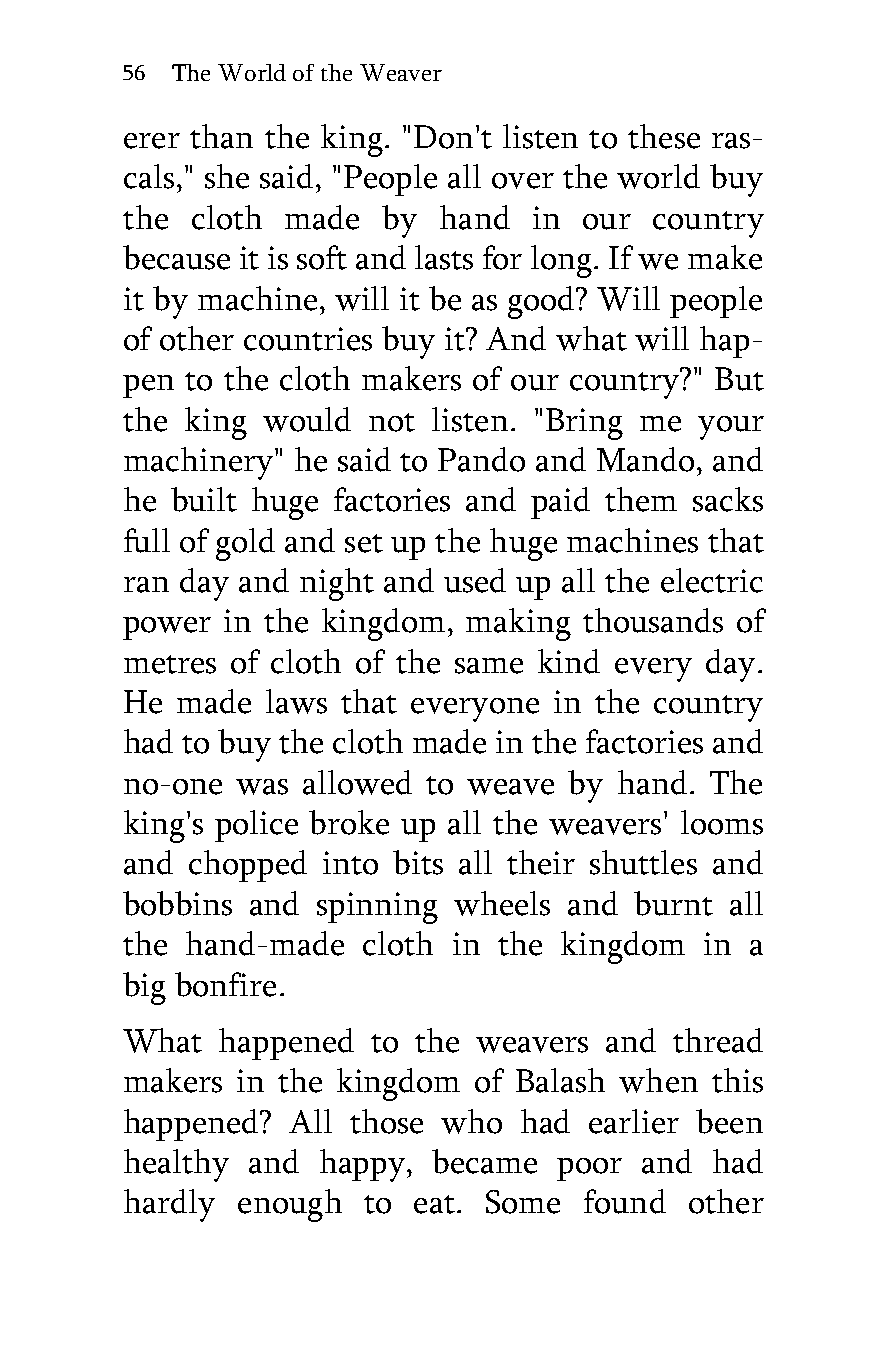 Image resolution: width=887 pixels, height=1372 pixels. I want to click on over, so click(523, 181).
